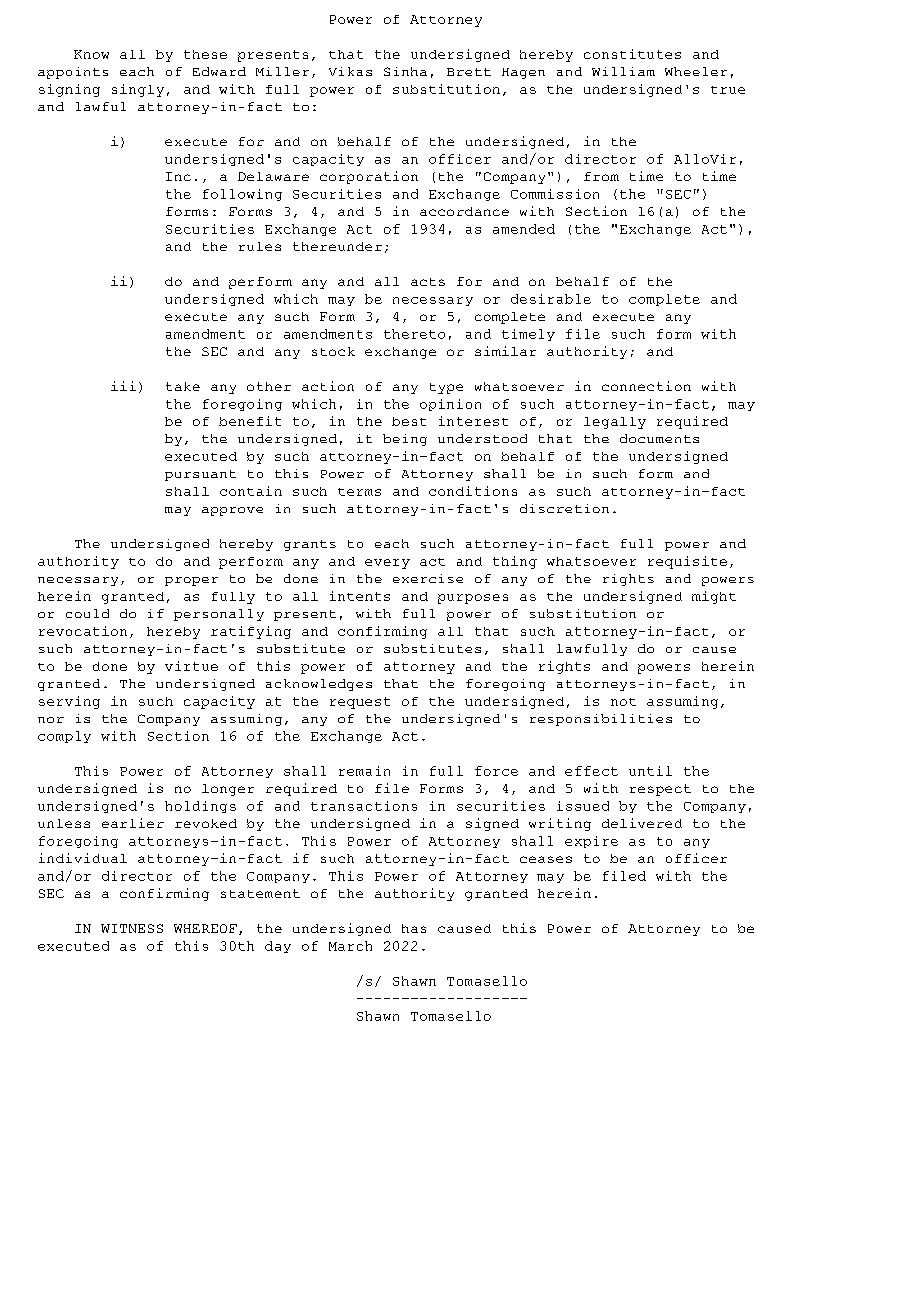 This screenshot has width=924, height=1308. What do you see at coordinates (564, 508) in the screenshot?
I see `discretion` at bounding box center [564, 508].
